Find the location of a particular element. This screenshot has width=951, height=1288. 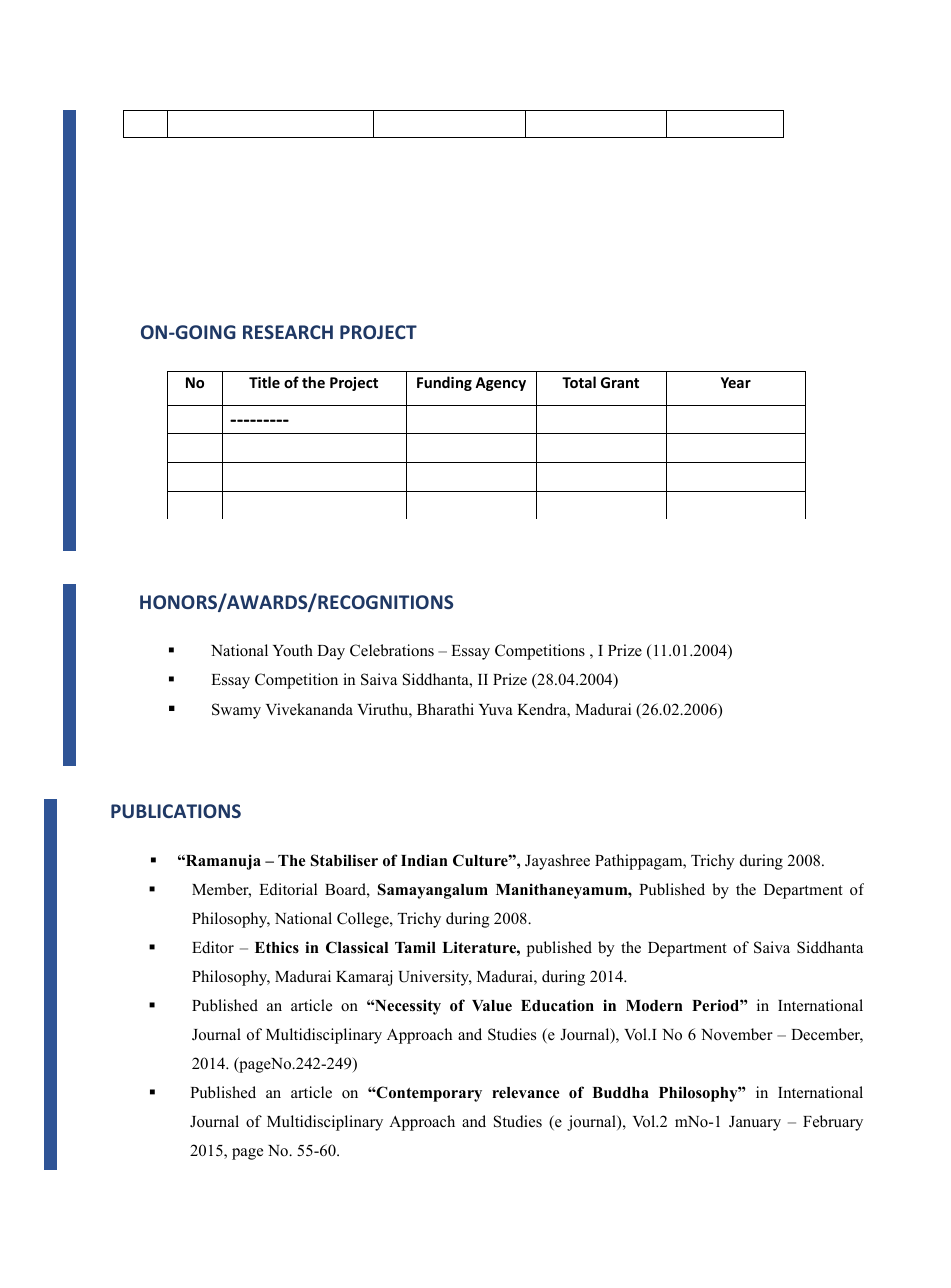

Year is located at coordinates (736, 382).
